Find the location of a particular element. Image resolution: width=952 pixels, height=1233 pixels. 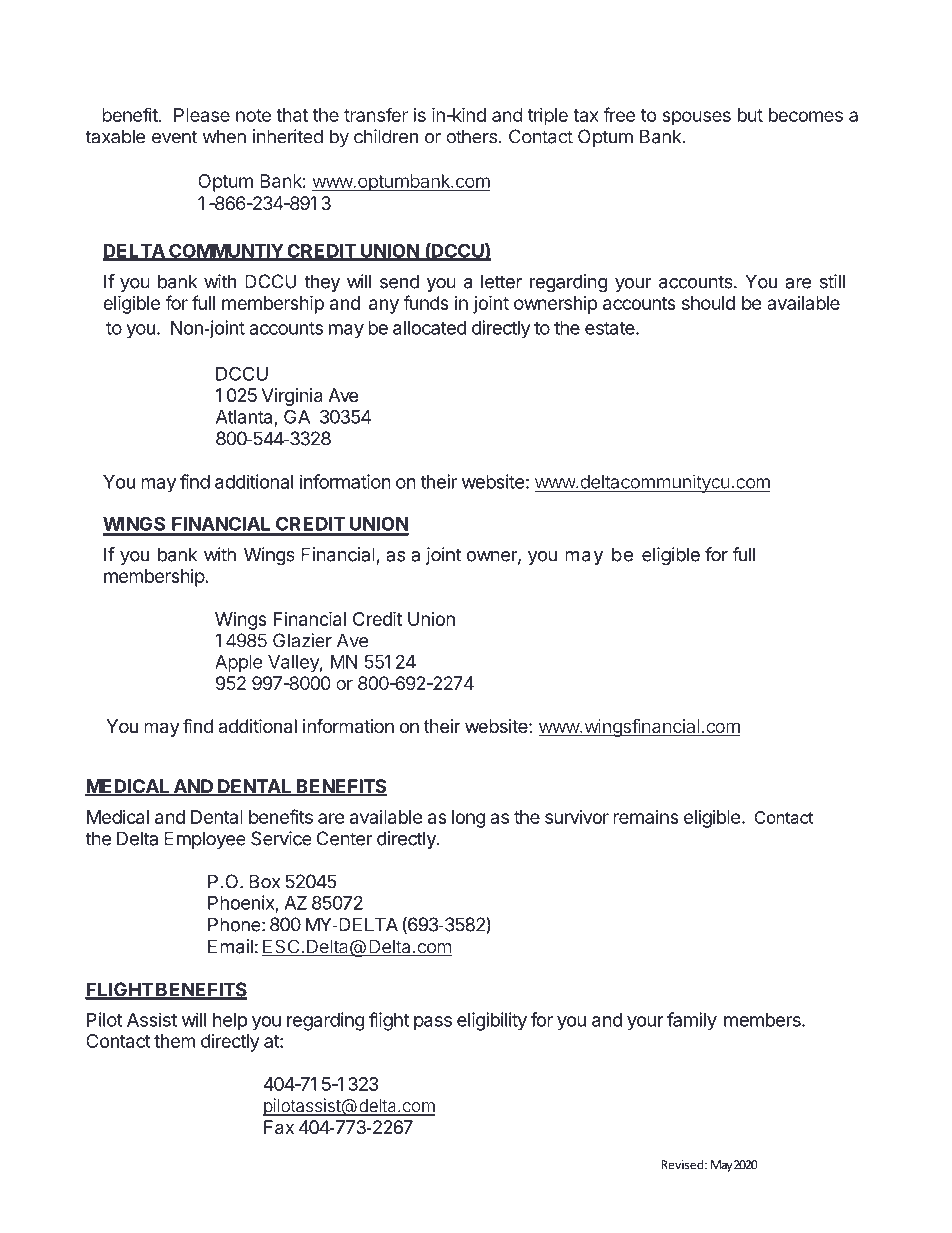

Apple is located at coordinates (238, 663).
